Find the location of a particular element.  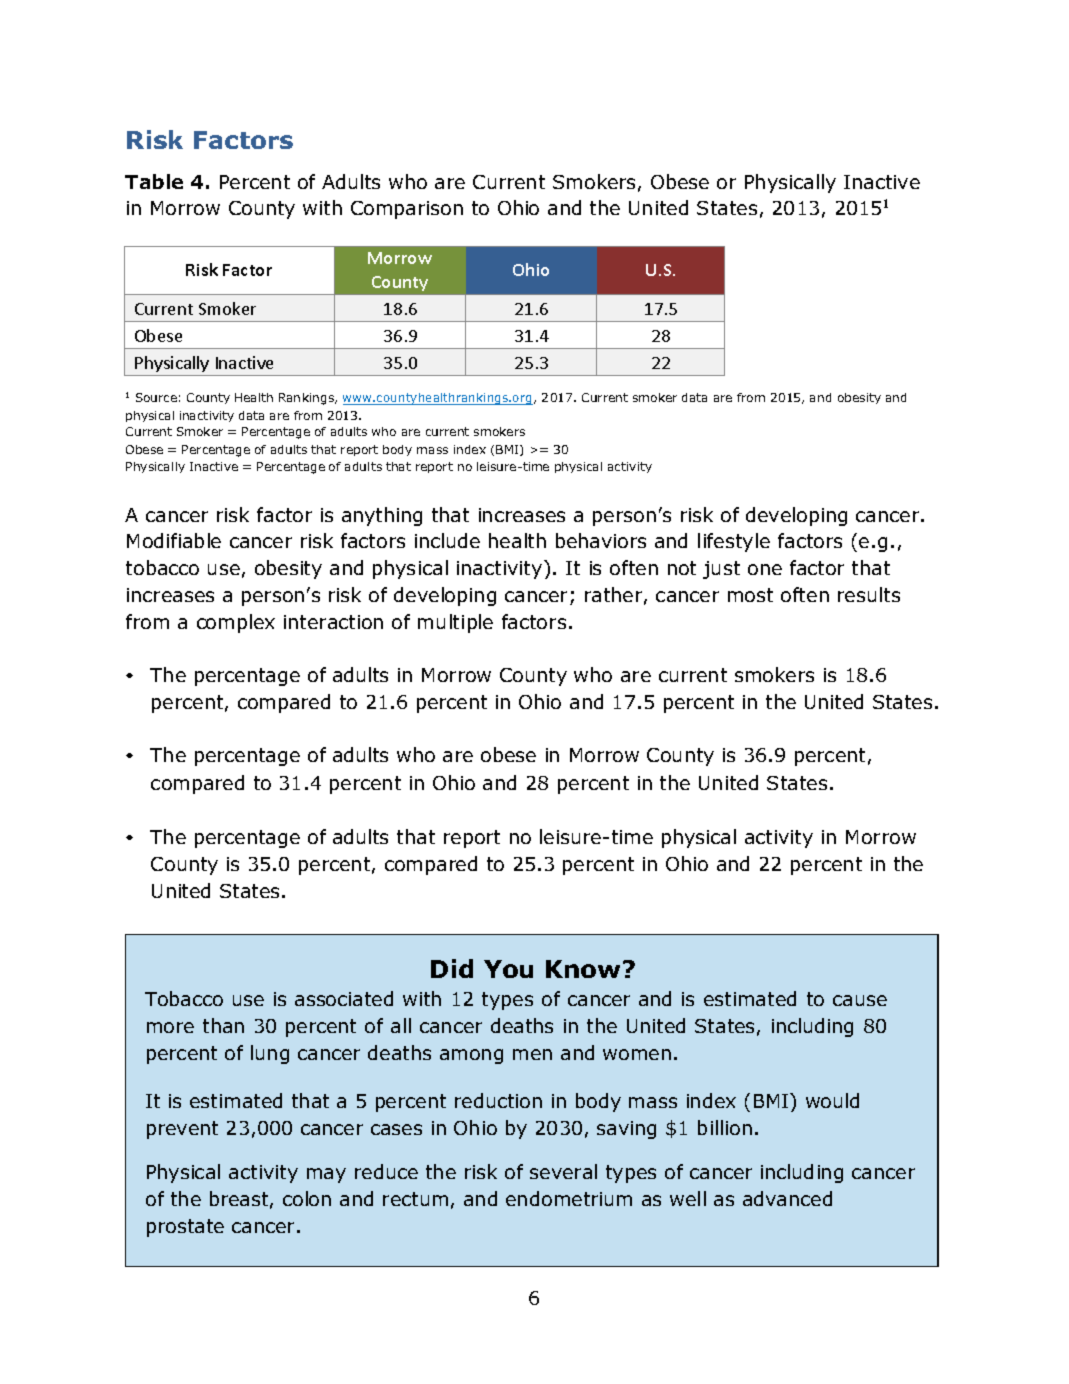

cause is located at coordinates (860, 1000).
